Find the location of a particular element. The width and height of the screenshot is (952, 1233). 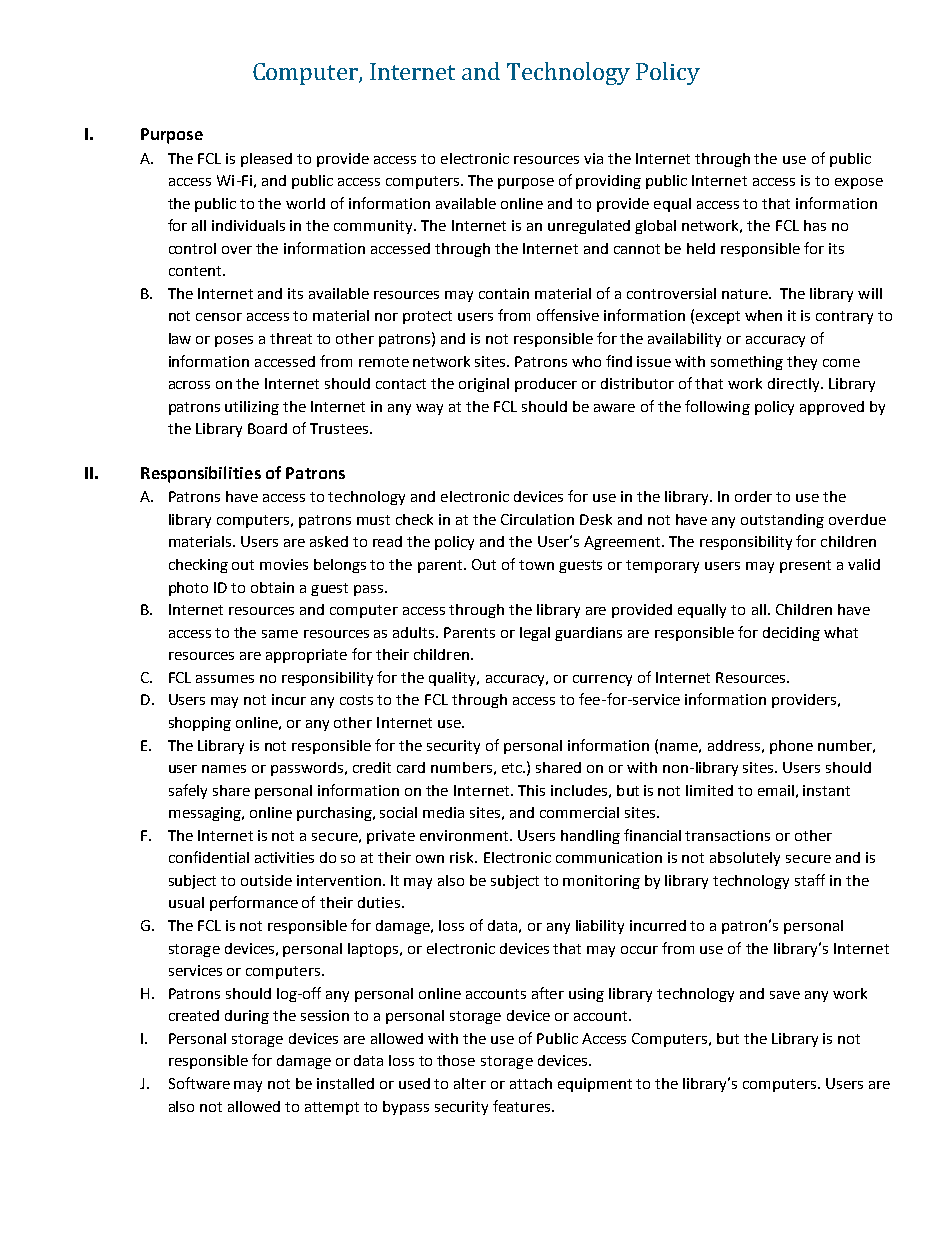

pleased is located at coordinates (266, 160).
